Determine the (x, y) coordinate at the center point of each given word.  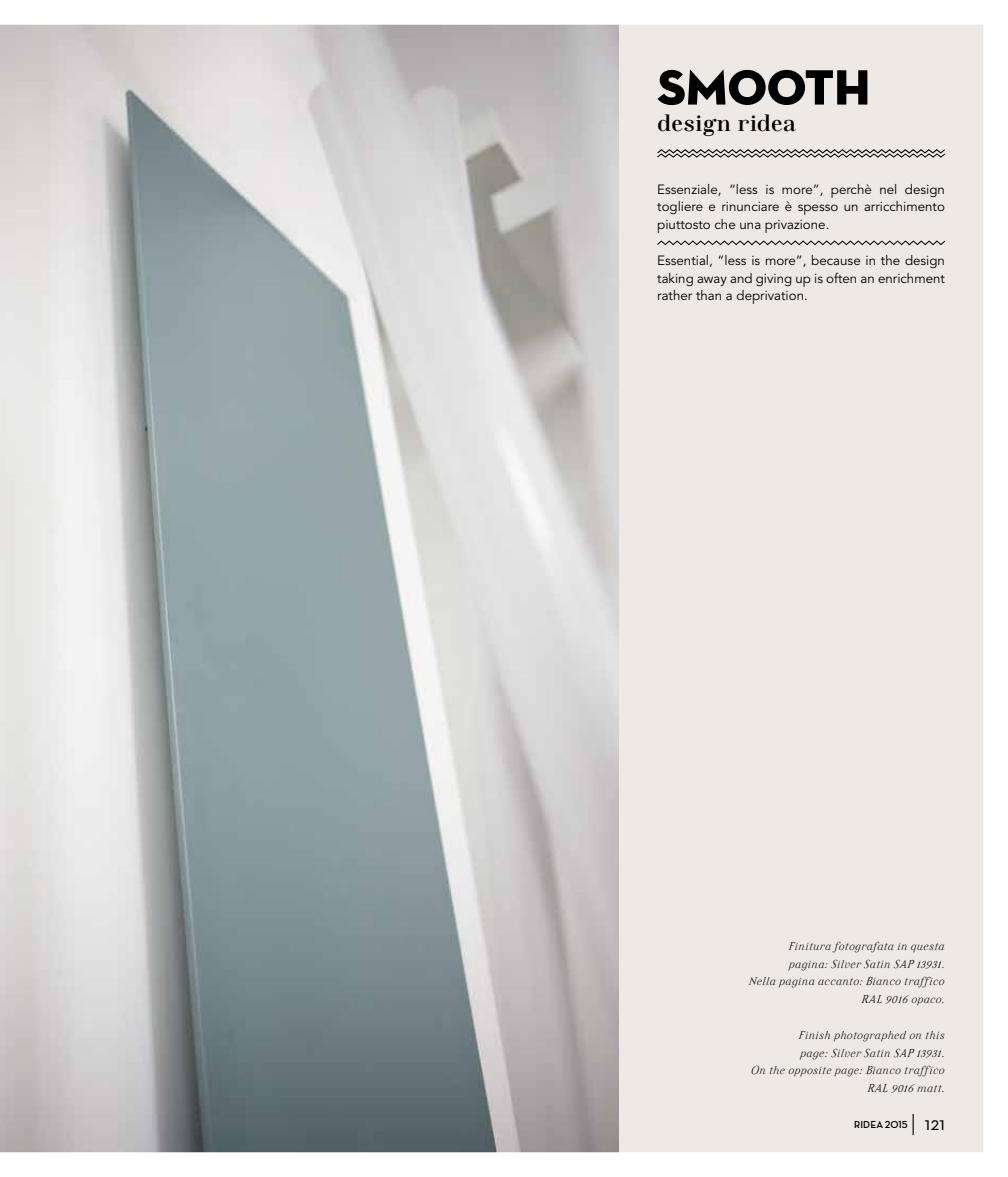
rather (675, 295)
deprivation (771, 297)
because (836, 260)
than (708, 295)
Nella (762, 981)
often (841, 277)
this (935, 1035)
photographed (870, 1036)
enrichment (911, 278)
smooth (763, 87)
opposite (810, 1072)
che (725, 224)
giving (774, 280)
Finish (814, 1035)
